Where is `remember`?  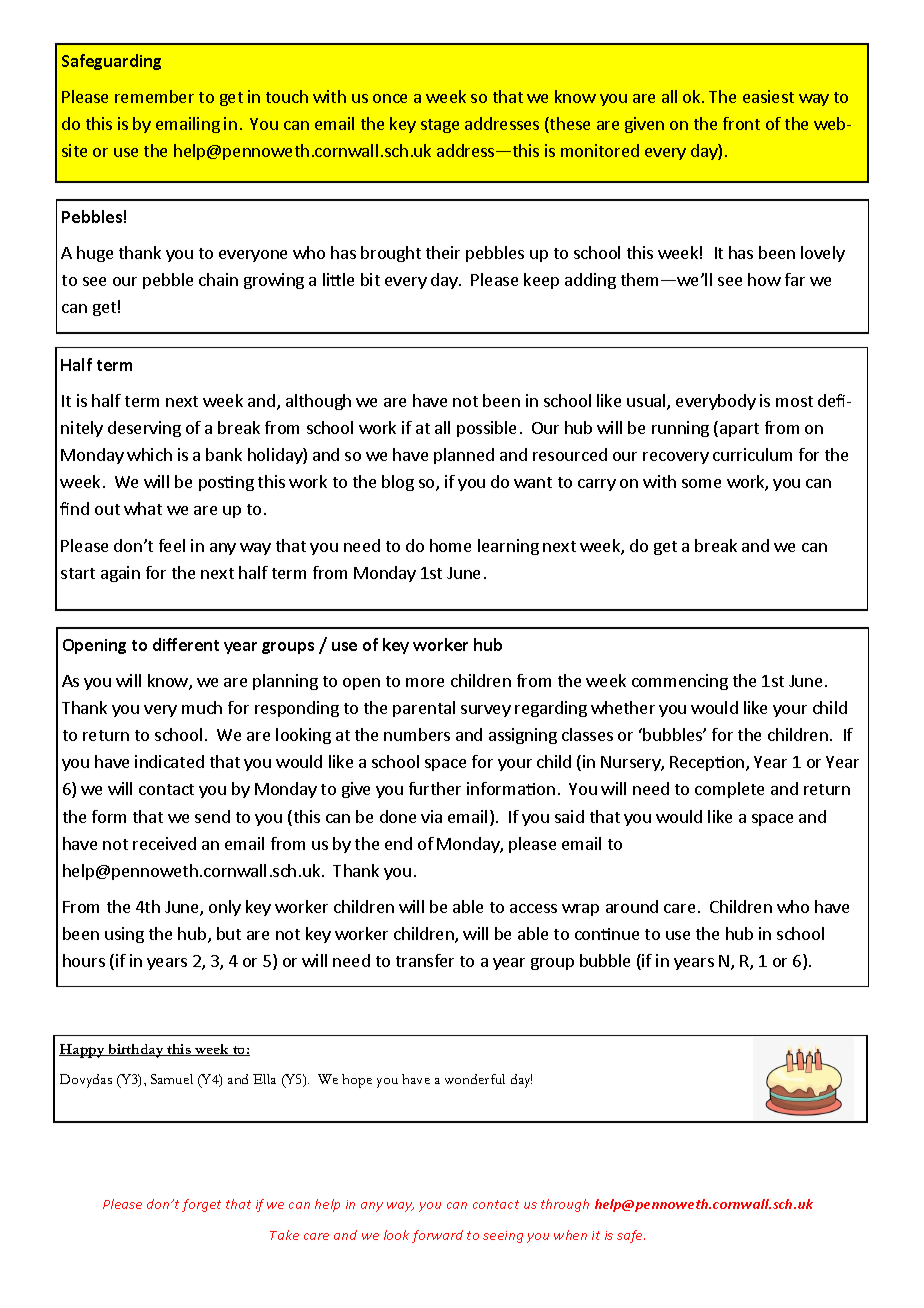
remember is located at coordinates (154, 96).
